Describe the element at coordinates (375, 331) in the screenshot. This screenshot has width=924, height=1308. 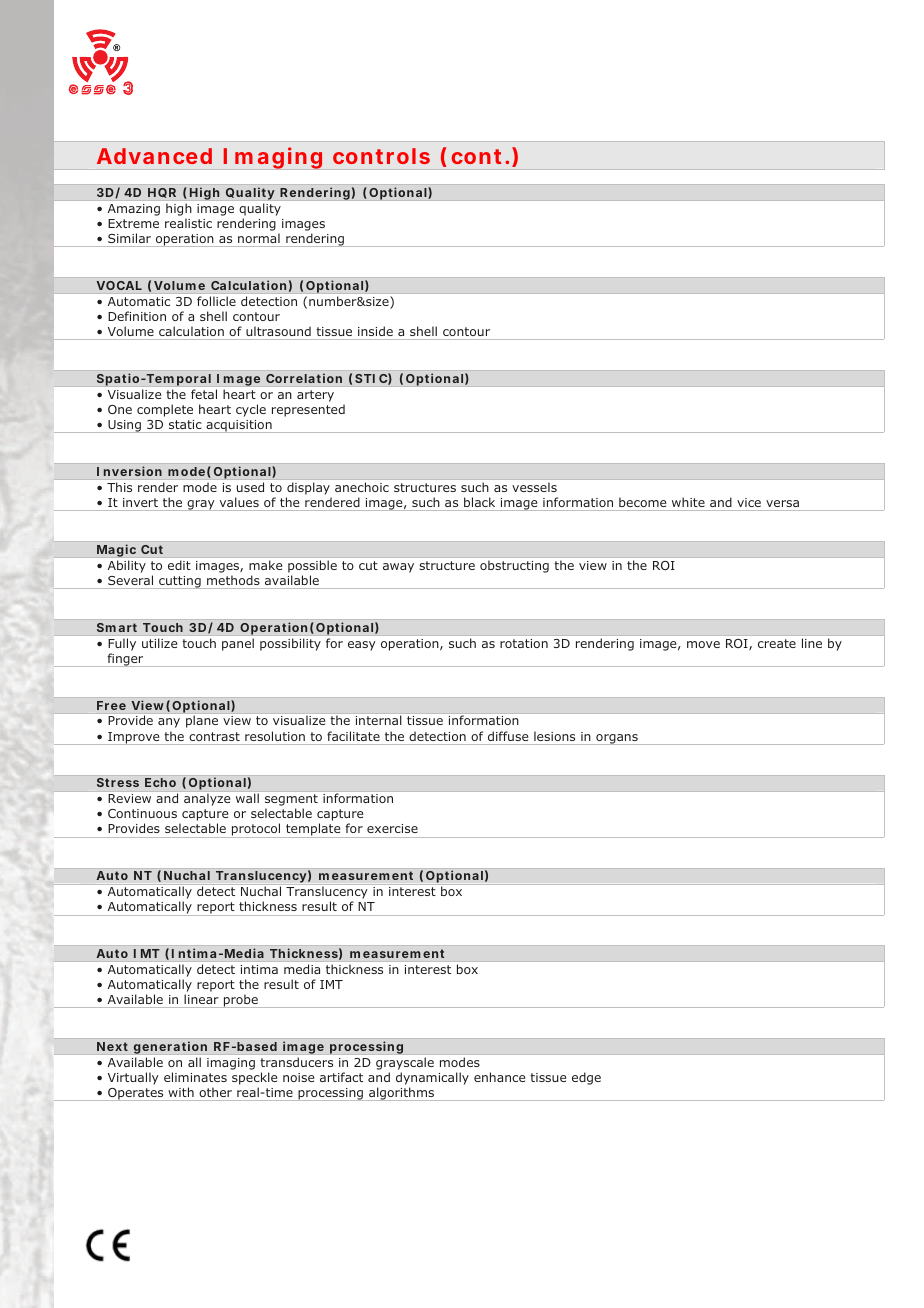
I see `inside` at that location.
